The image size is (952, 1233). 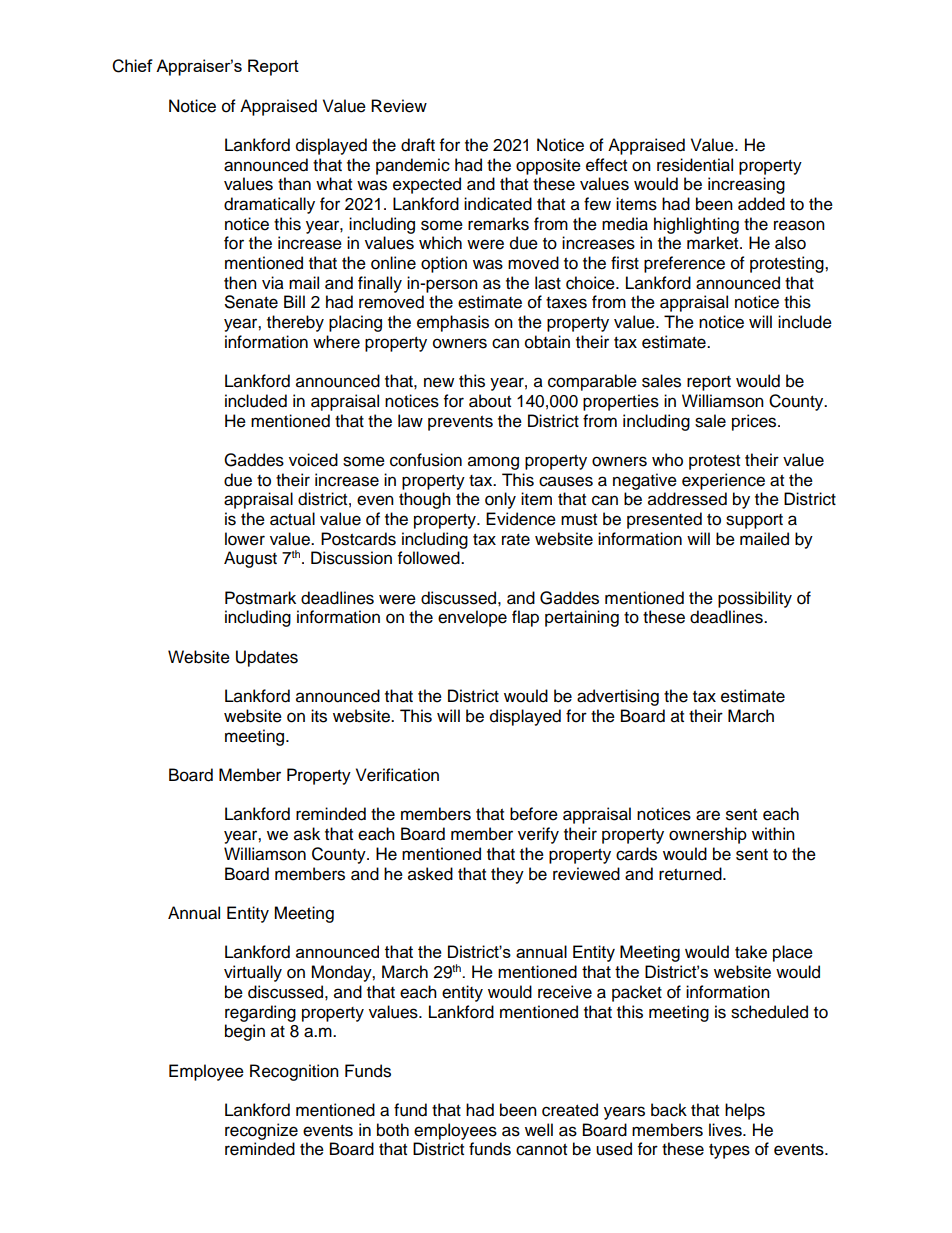 What do you see at coordinates (251, 302) in the screenshot?
I see `Senate` at bounding box center [251, 302].
